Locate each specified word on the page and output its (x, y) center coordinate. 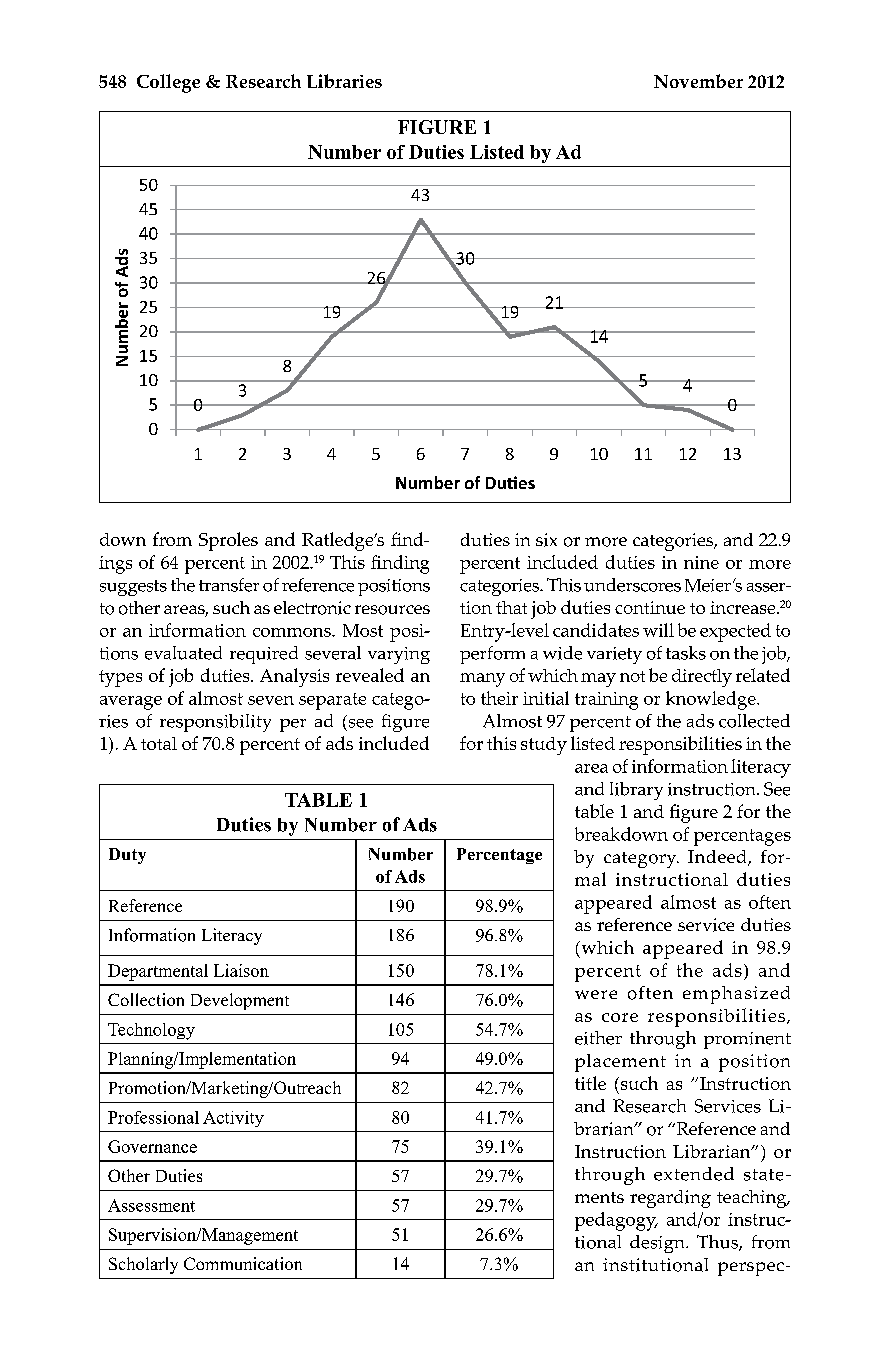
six (546, 540)
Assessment (151, 1205)
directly (702, 678)
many (482, 680)
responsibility (215, 723)
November (698, 81)
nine (701, 562)
